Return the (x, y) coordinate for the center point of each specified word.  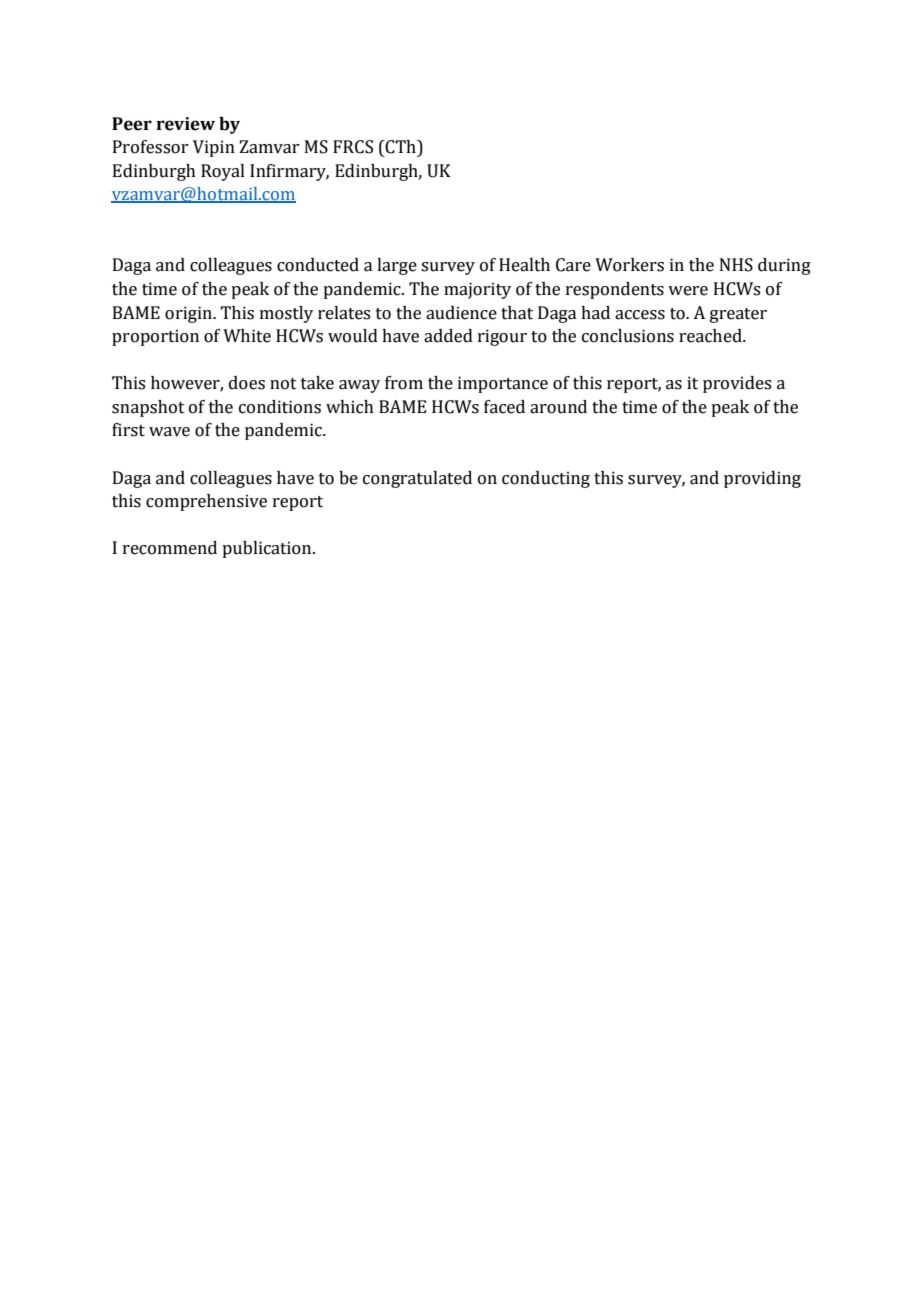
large (397, 266)
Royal (223, 172)
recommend (170, 548)
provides (737, 384)
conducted (318, 265)
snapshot (148, 408)
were (688, 291)
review (185, 124)
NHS (736, 265)
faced (504, 407)
